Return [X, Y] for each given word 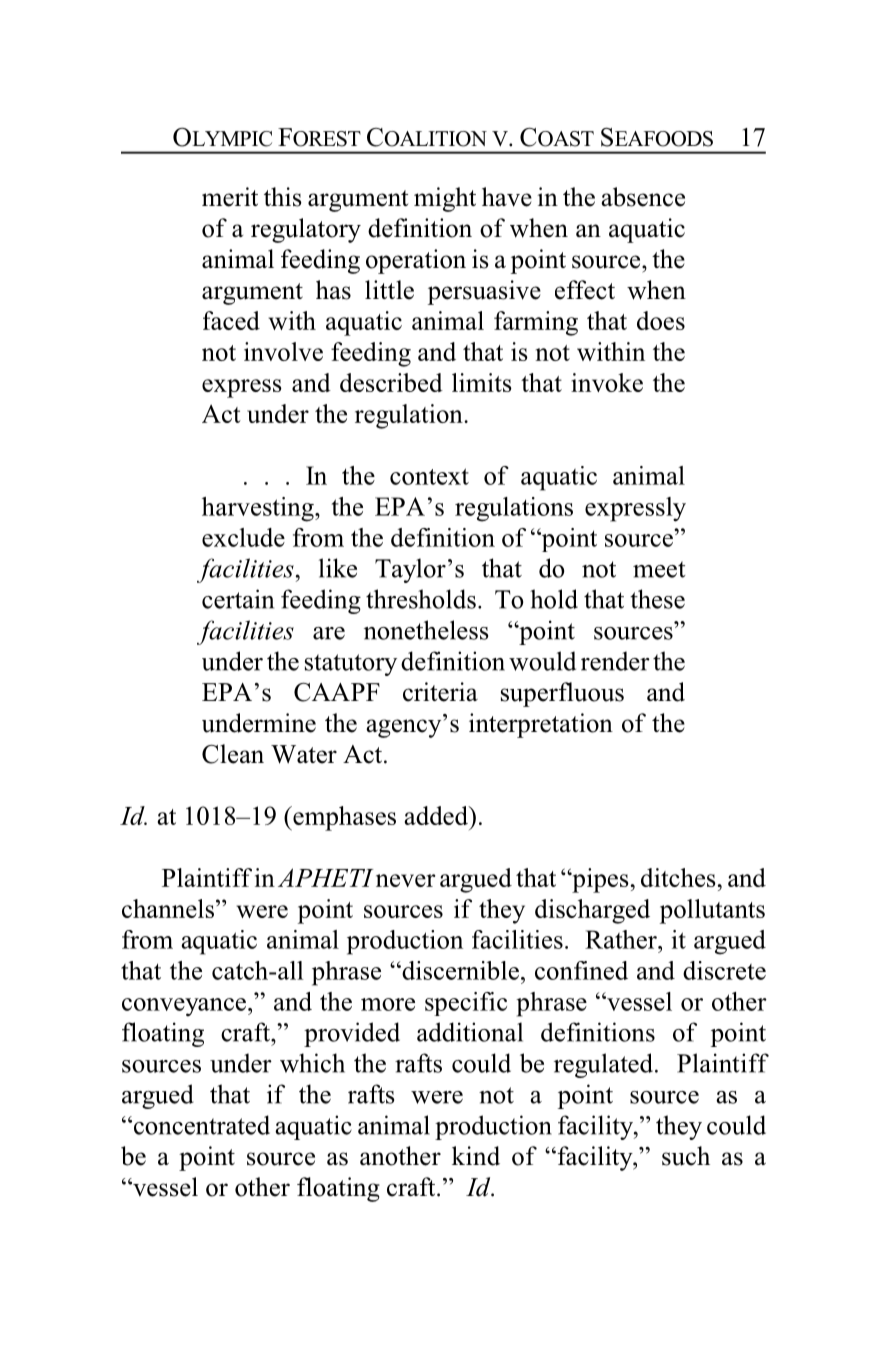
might [445, 199]
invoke [607, 382]
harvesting [259, 509]
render [615, 661]
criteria [440, 692]
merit [230, 197]
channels [169, 908]
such [686, 1156]
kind [476, 1156]
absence [643, 197]
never [406, 880]
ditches [678, 877]
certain [238, 599]
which [312, 1063]
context [429, 476]
